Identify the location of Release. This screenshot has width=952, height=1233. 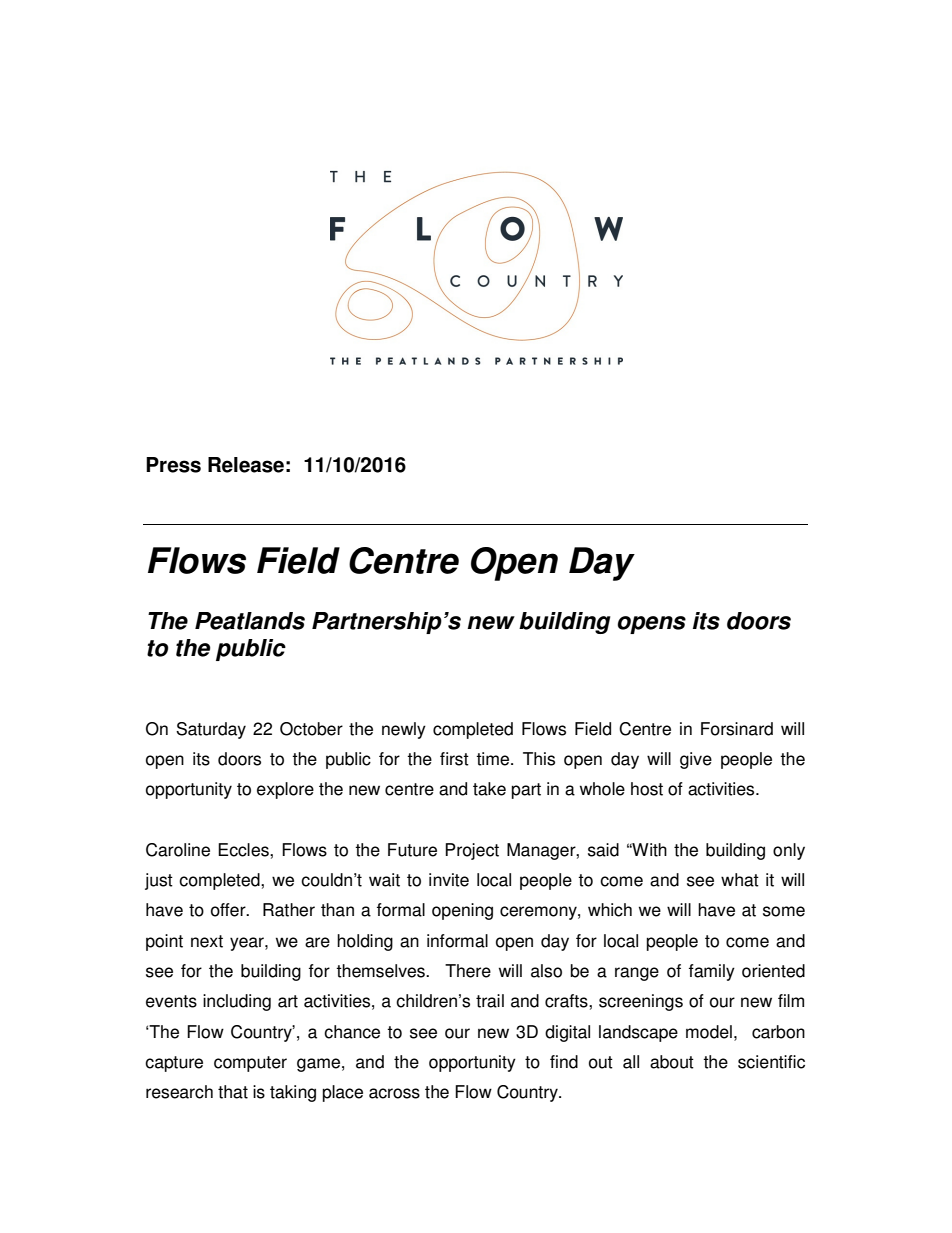
(246, 465).
